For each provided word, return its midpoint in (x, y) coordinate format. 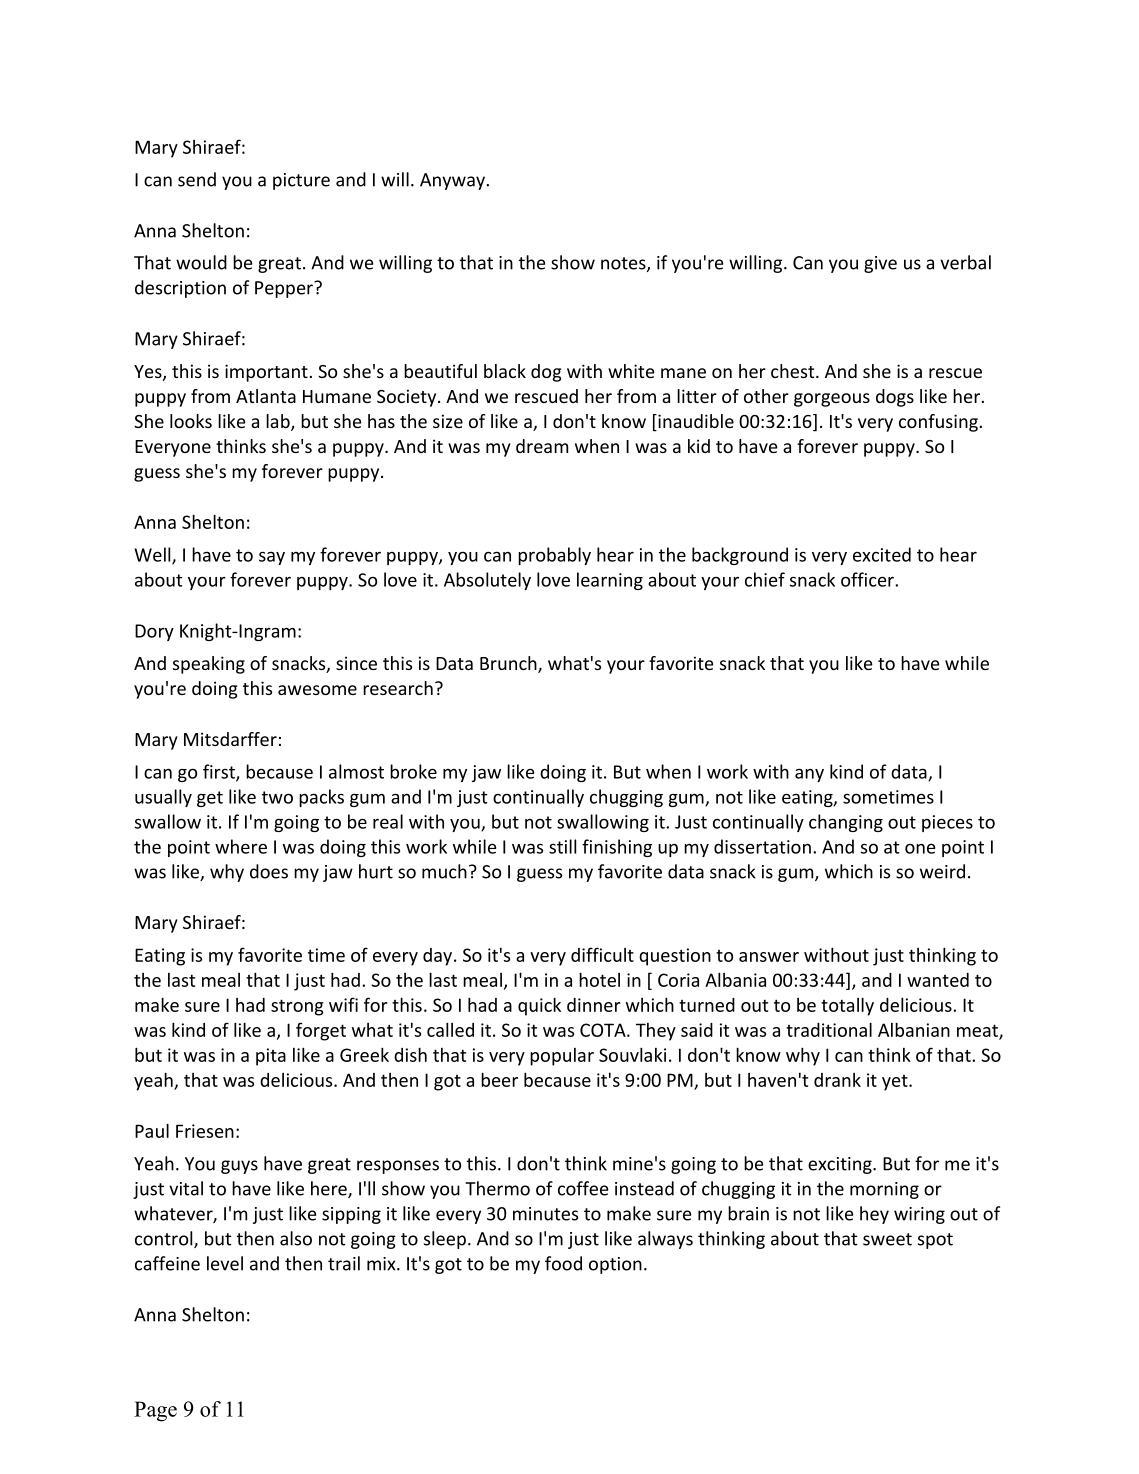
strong (297, 1007)
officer (868, 579)
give (880, 264)
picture (301, 181)
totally (847, 1006)
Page (155, 1411)
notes (624, 264)
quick (539, 1006)
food (563, 1263)
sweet (887, 1239)
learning (610, 581)
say (272, 558)
